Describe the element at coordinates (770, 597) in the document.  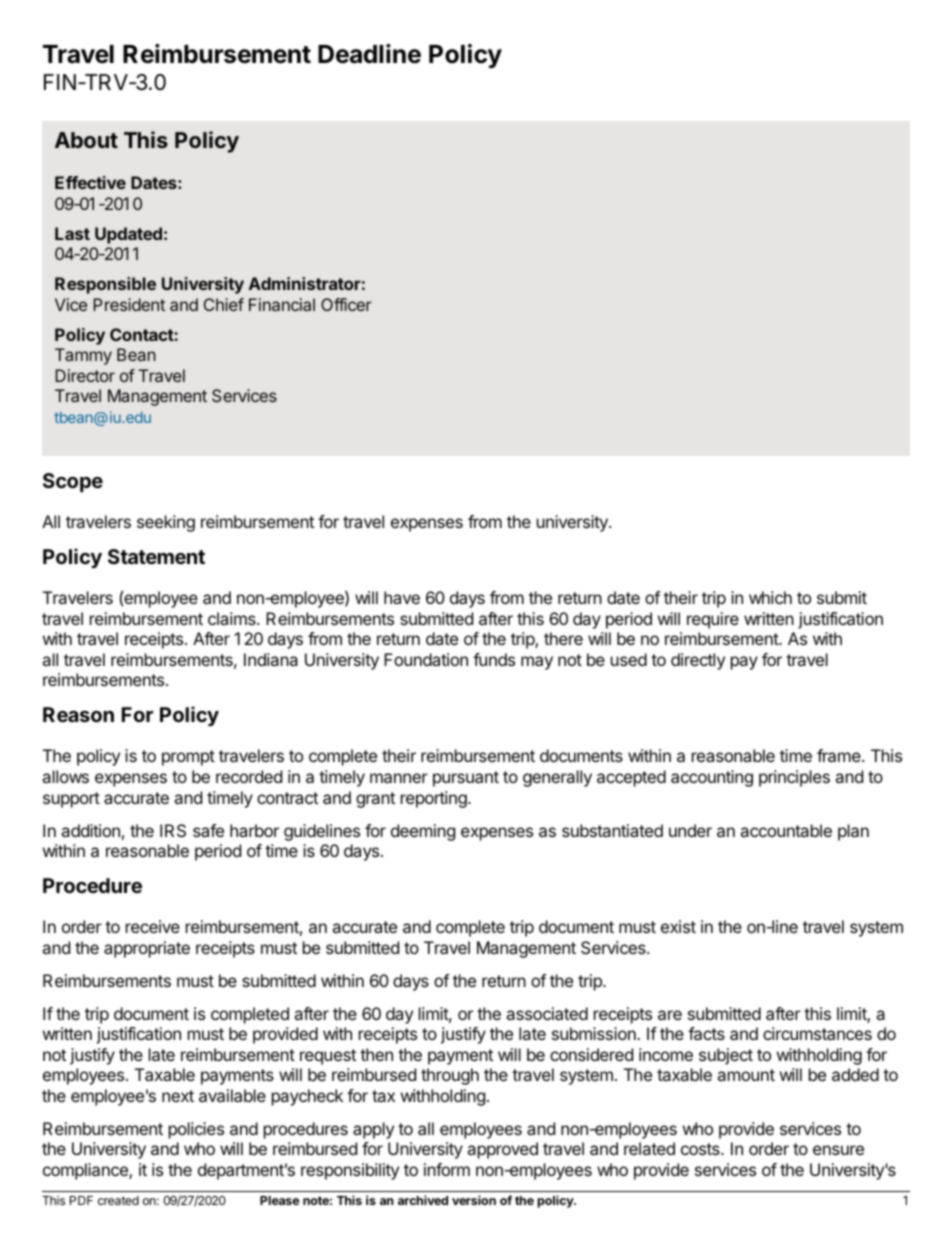
I see `which` at that location.
